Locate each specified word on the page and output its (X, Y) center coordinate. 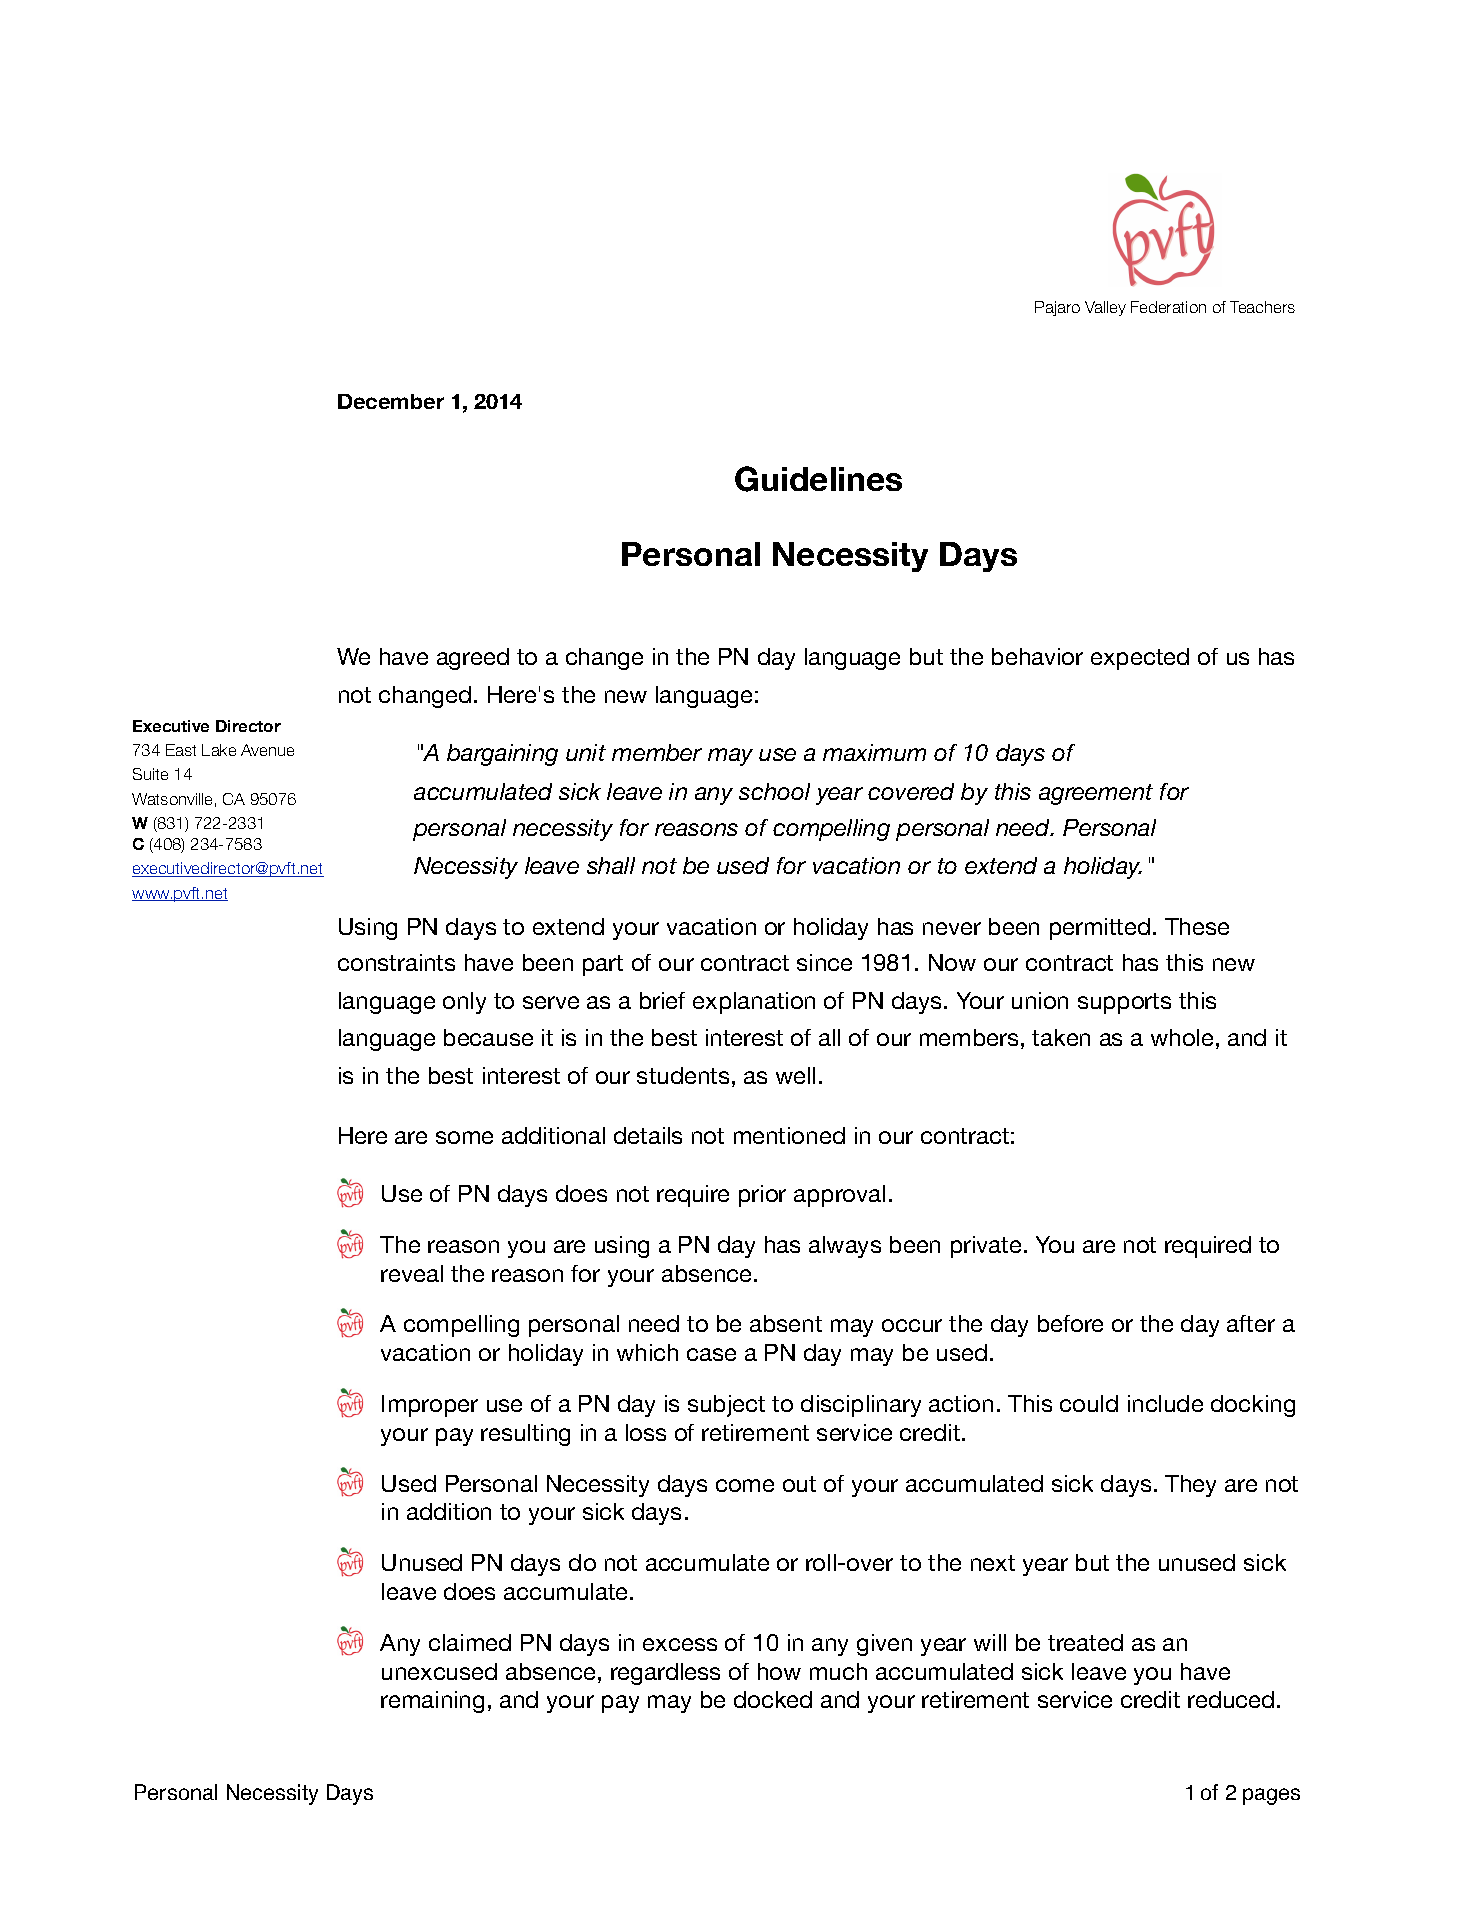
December (391, 401)
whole (1182, 1037)
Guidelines (818, 479)
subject (726, 1406)
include (1165, 1403)
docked (773, 1699)
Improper (430, 1406)
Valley (1105, 308)
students (683, 1075)
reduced (1231, 1699)
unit (586, 752)
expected (1140, 659)
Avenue (267, 750)
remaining (432, 1702)
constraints (396, 962)
